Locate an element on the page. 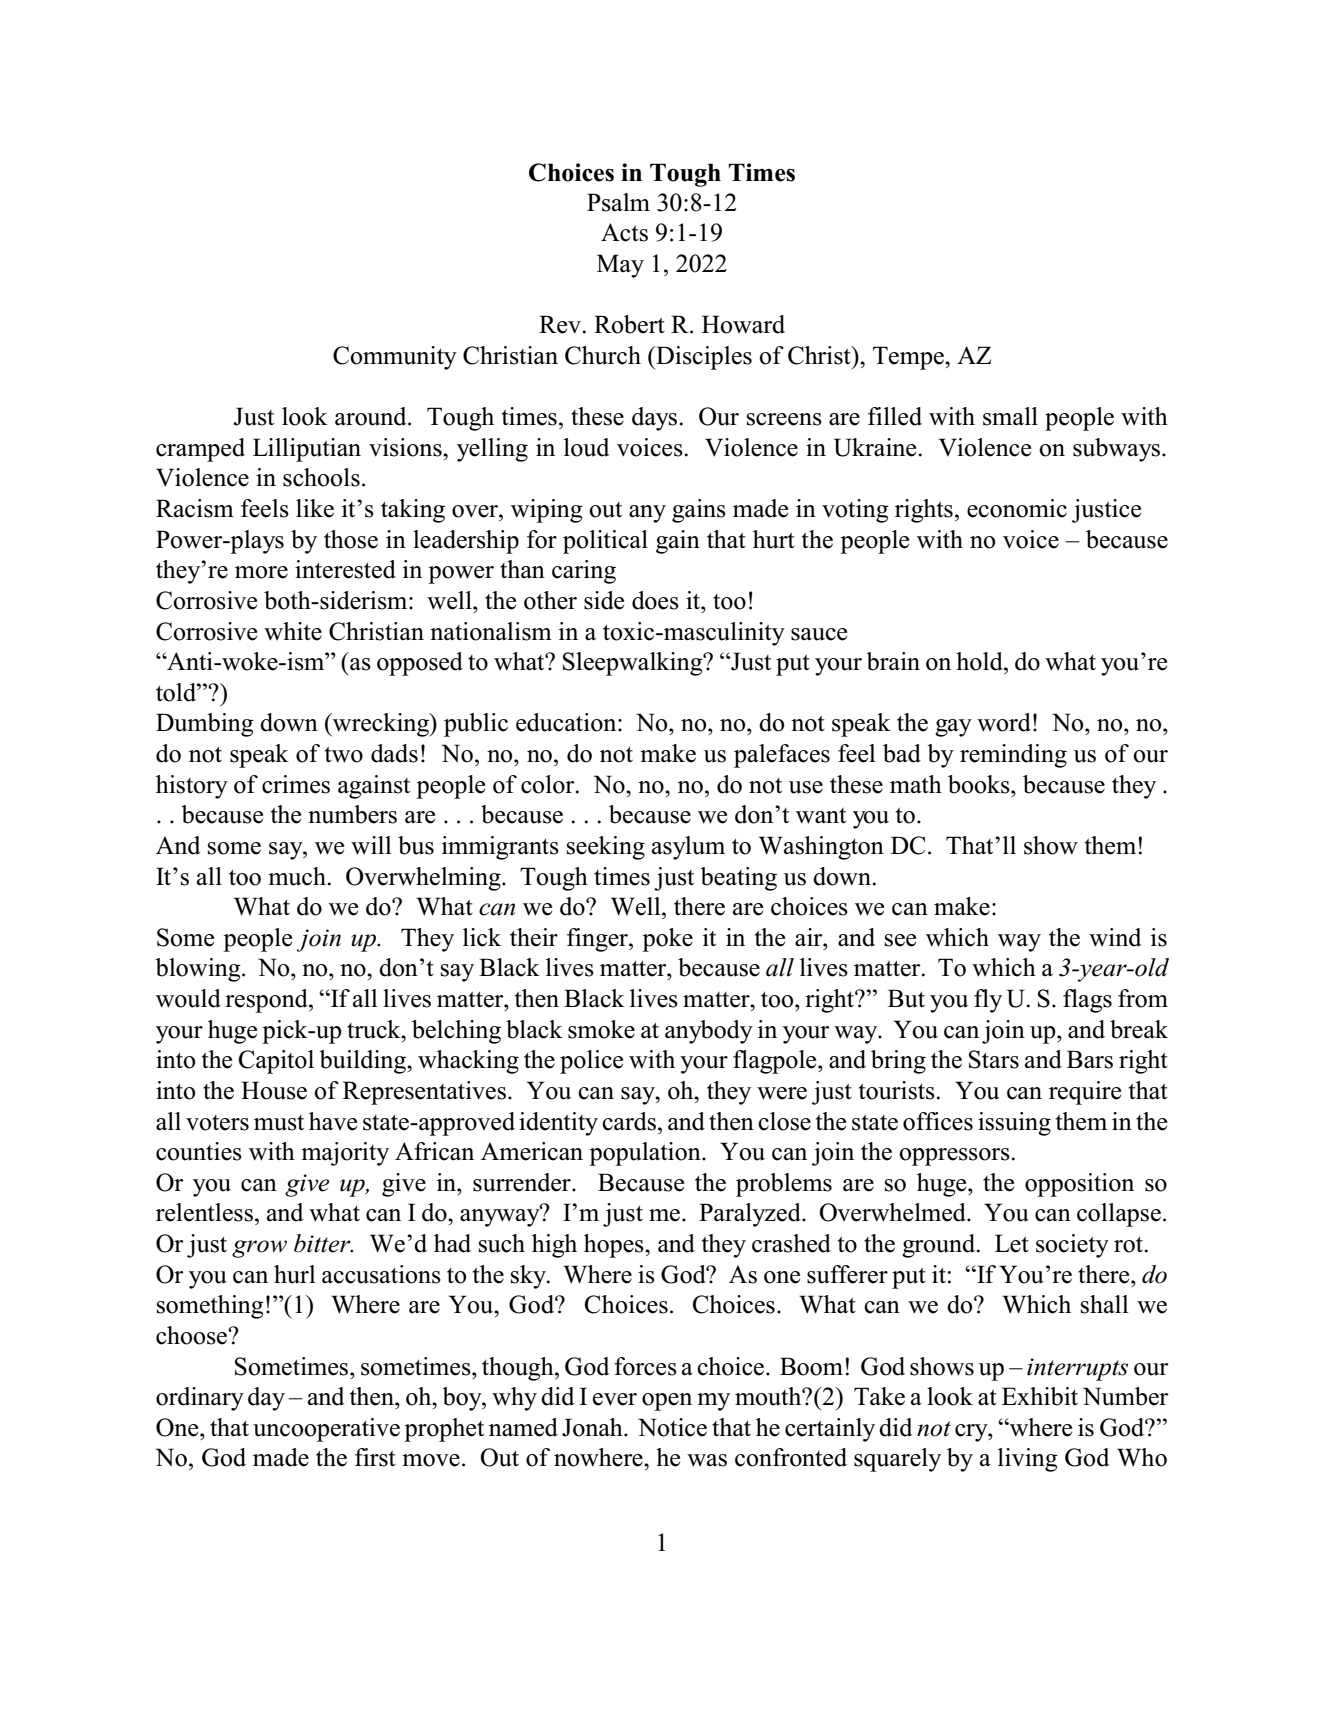 The image size is (1324, 1713). fly is located at coordinates (988, 1001).
